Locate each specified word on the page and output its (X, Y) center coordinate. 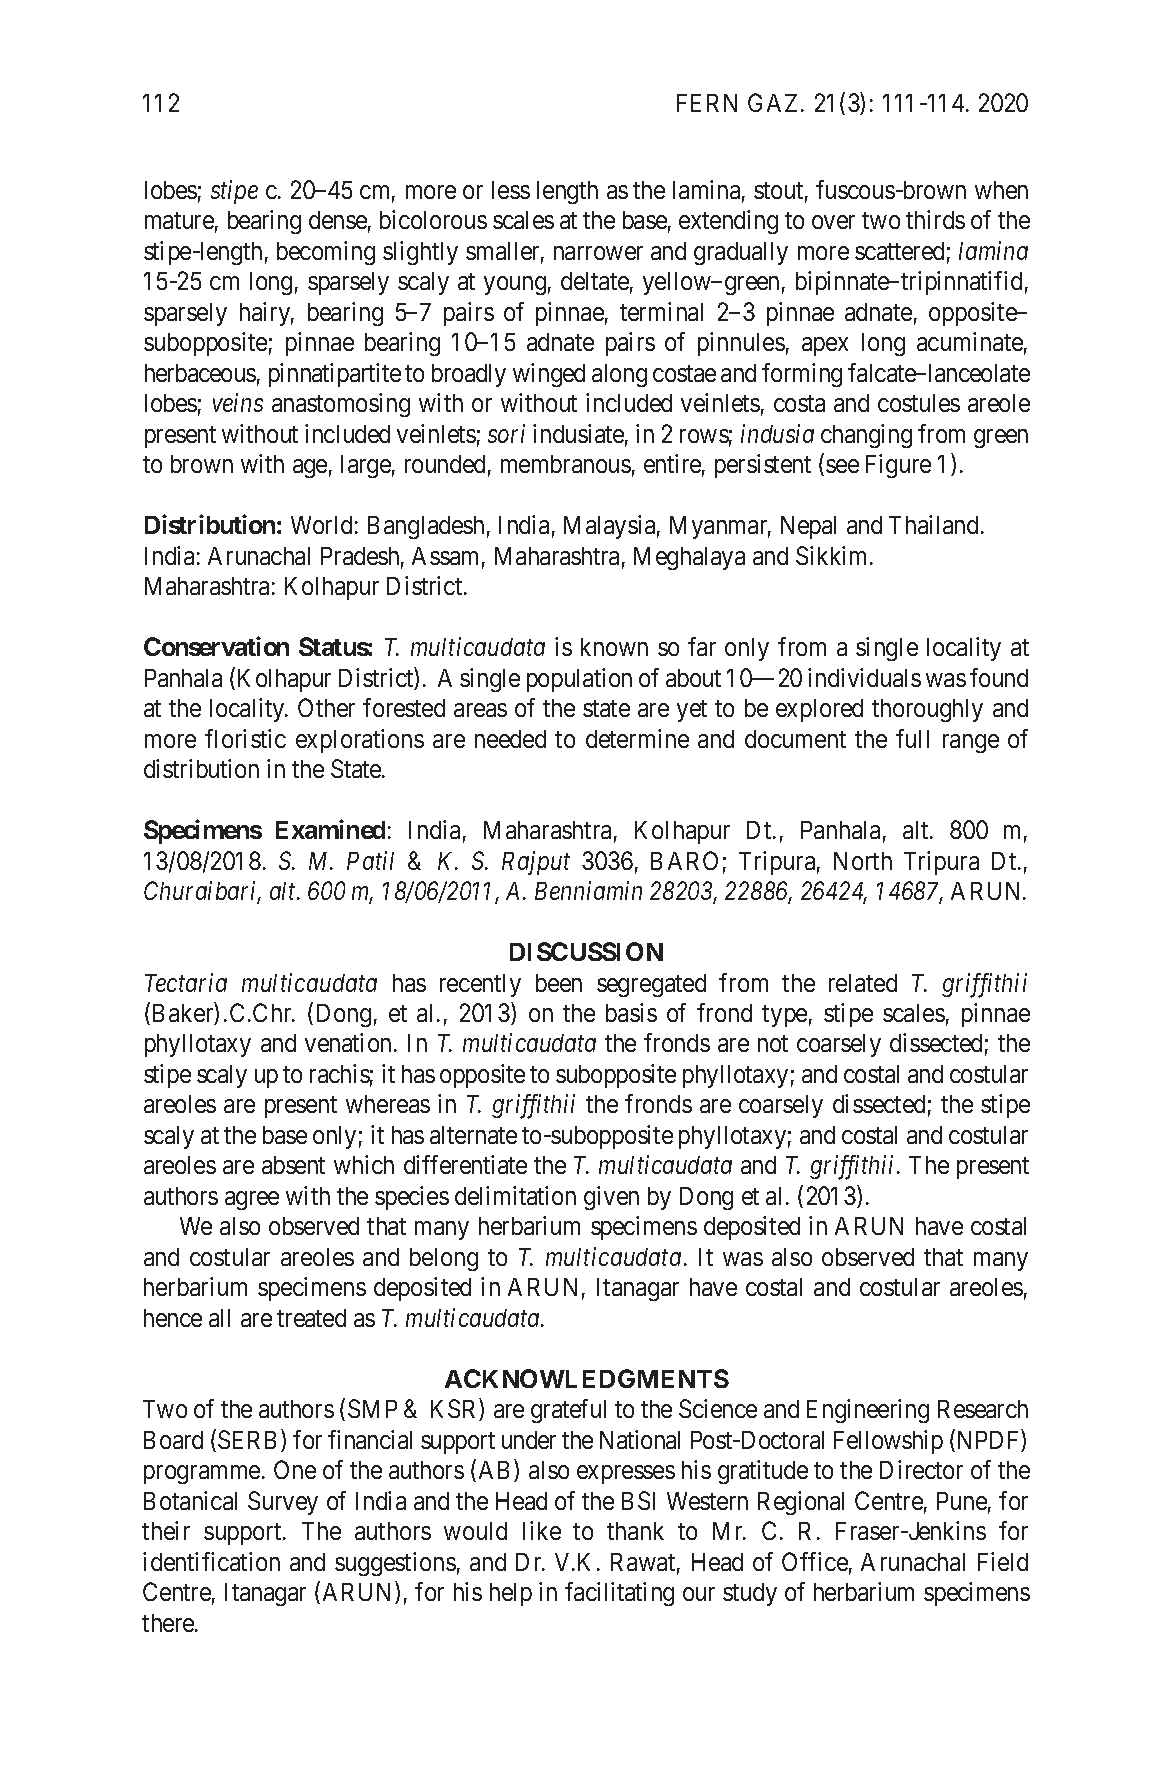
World (321, 525)
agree (252, 1200)
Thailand (933, 524)
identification (211, 1561)
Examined (330, 829)
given (611, 1198)
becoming (326, 253)
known (614, 647)
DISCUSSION (586, 951)
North (863, 861)
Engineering (868, 1411)
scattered (899, 251)
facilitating (619, 1594)
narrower (598, 253)
